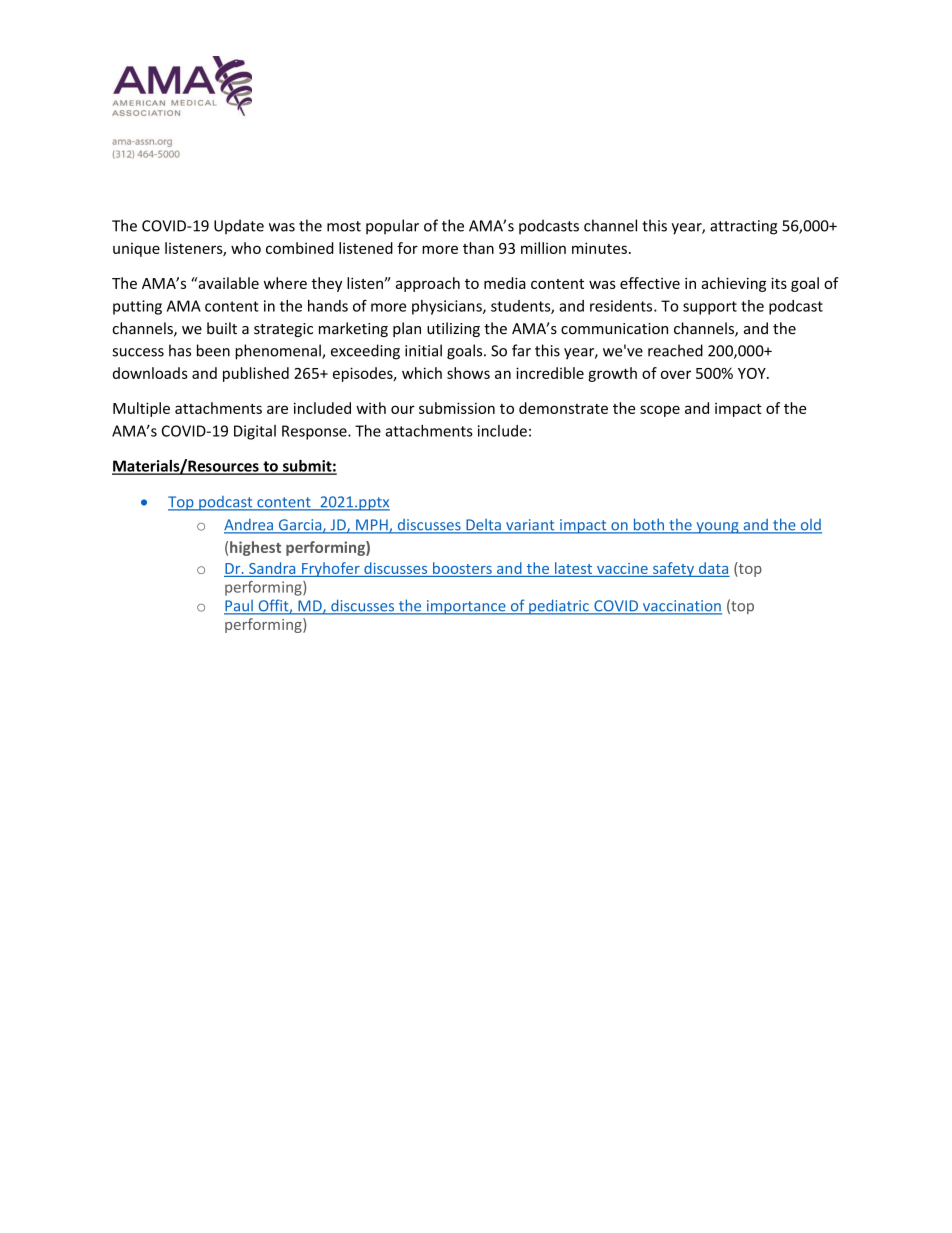  What do you see at coordinates (466, 607) in the screenshot?
I see `importance` at bounding box center [466, 607].
